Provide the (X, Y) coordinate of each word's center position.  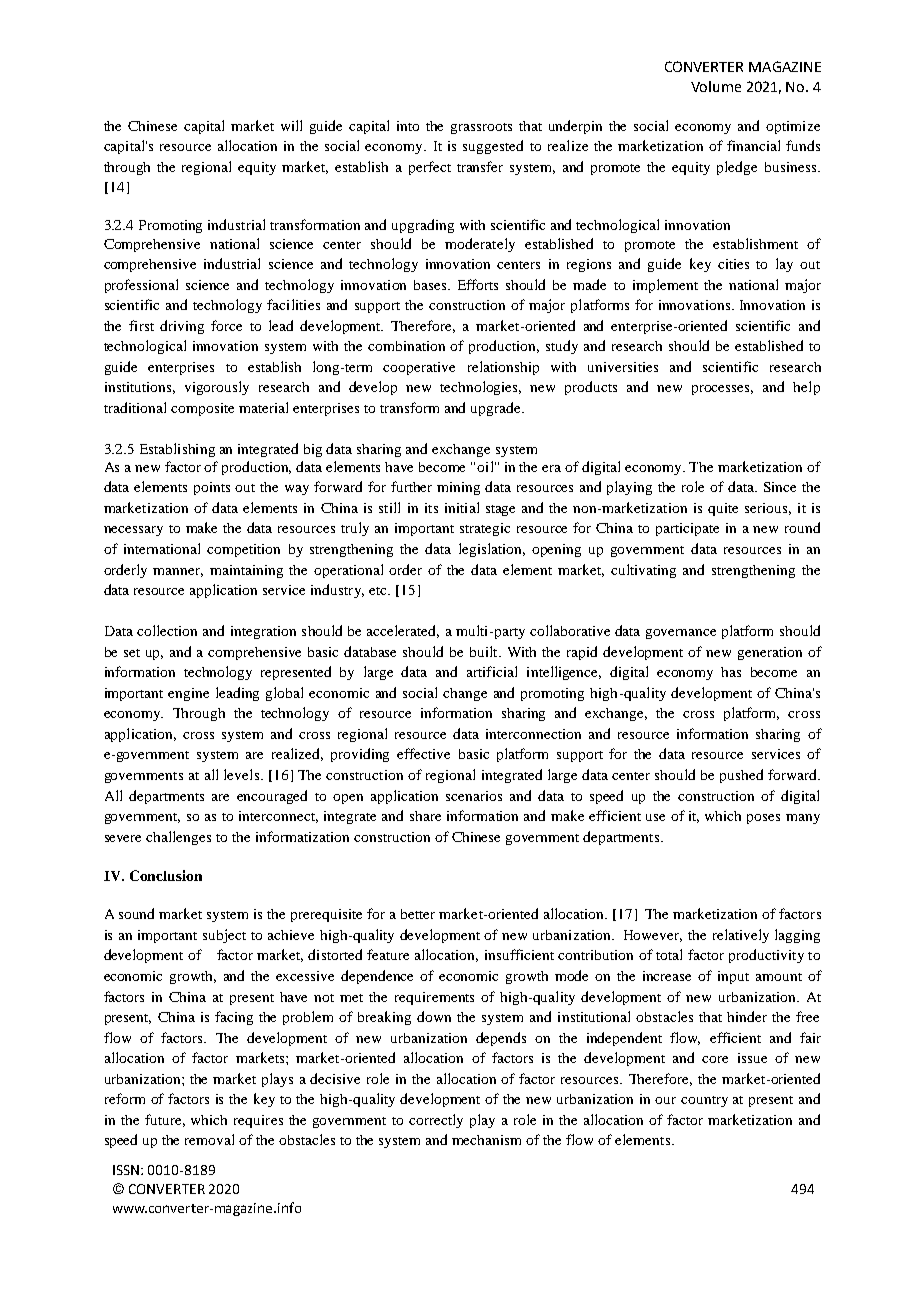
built (485, 651)
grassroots (481, 128)
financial (753, 145)
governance (681, 634)
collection (167, 630)
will (291, 125)
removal (209, 1139)
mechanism (486, 1140)
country (704, 1101)
